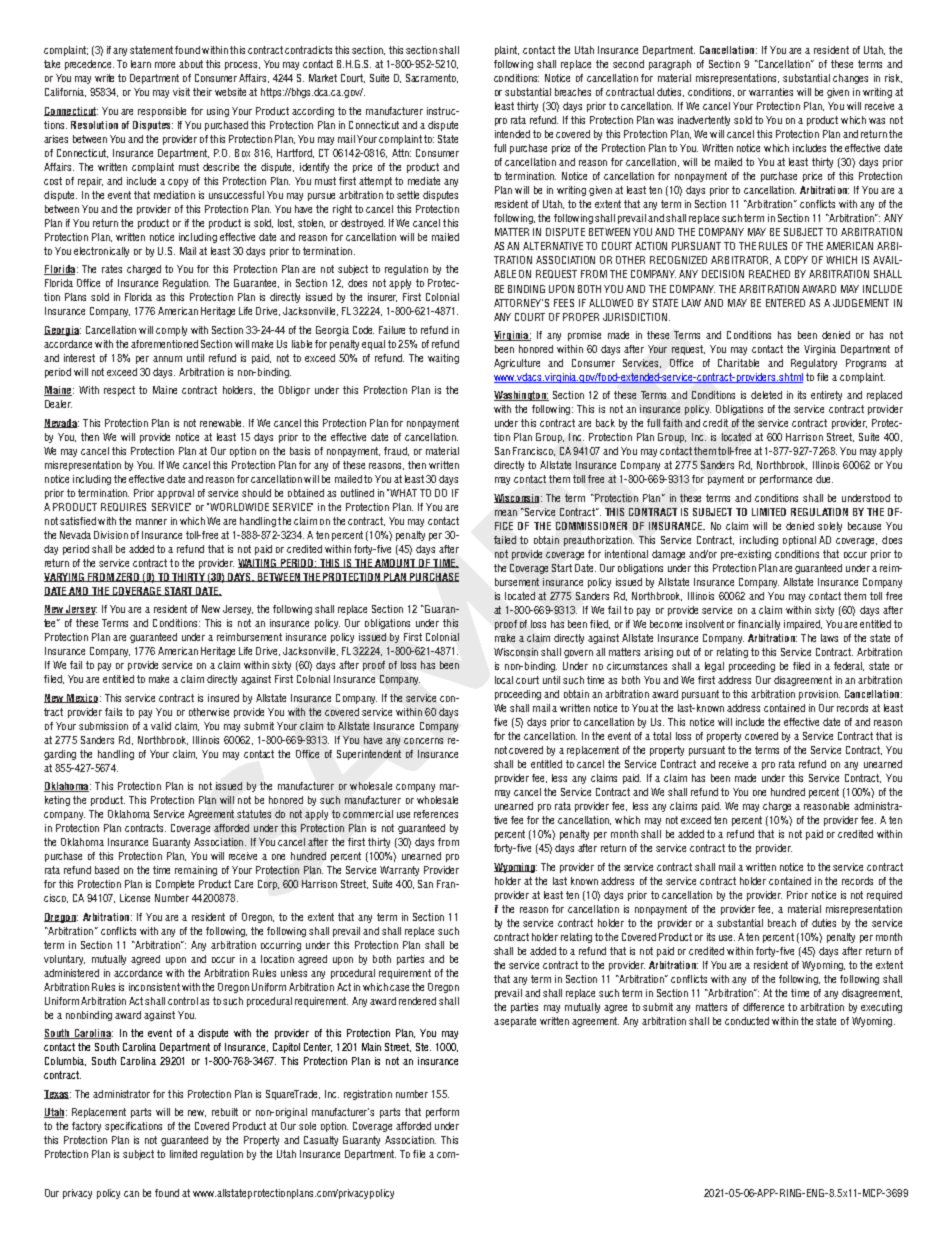 This screenshot has width=952, height=1233. Describe the element at coordinates (436, 814) in the screenshot. I see `references` at that location.
